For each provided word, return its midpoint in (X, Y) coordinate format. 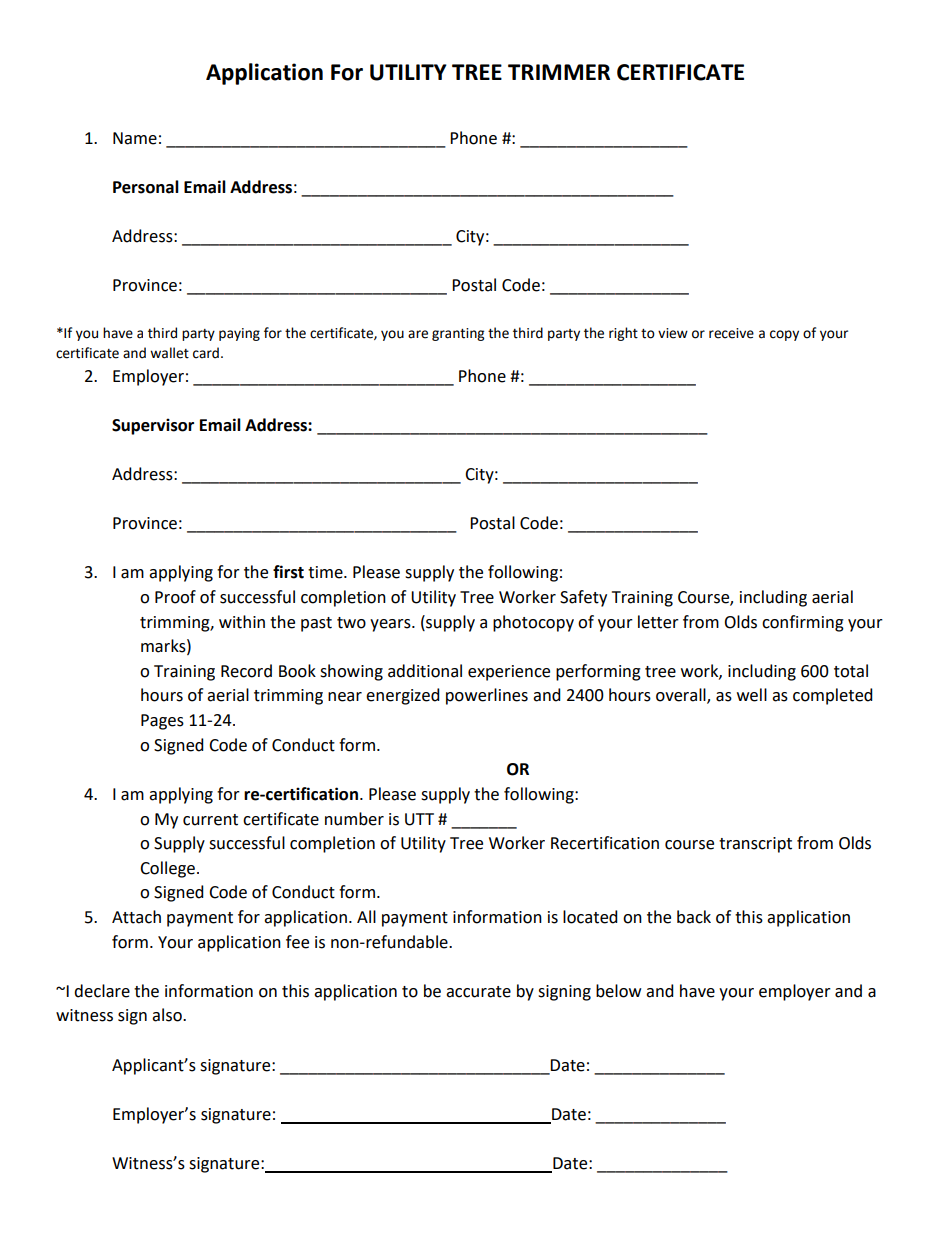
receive (731, 333)
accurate (478, 992)
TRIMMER (559, 72)
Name (135, 138)
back (694, 917)
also (168, 1015)
